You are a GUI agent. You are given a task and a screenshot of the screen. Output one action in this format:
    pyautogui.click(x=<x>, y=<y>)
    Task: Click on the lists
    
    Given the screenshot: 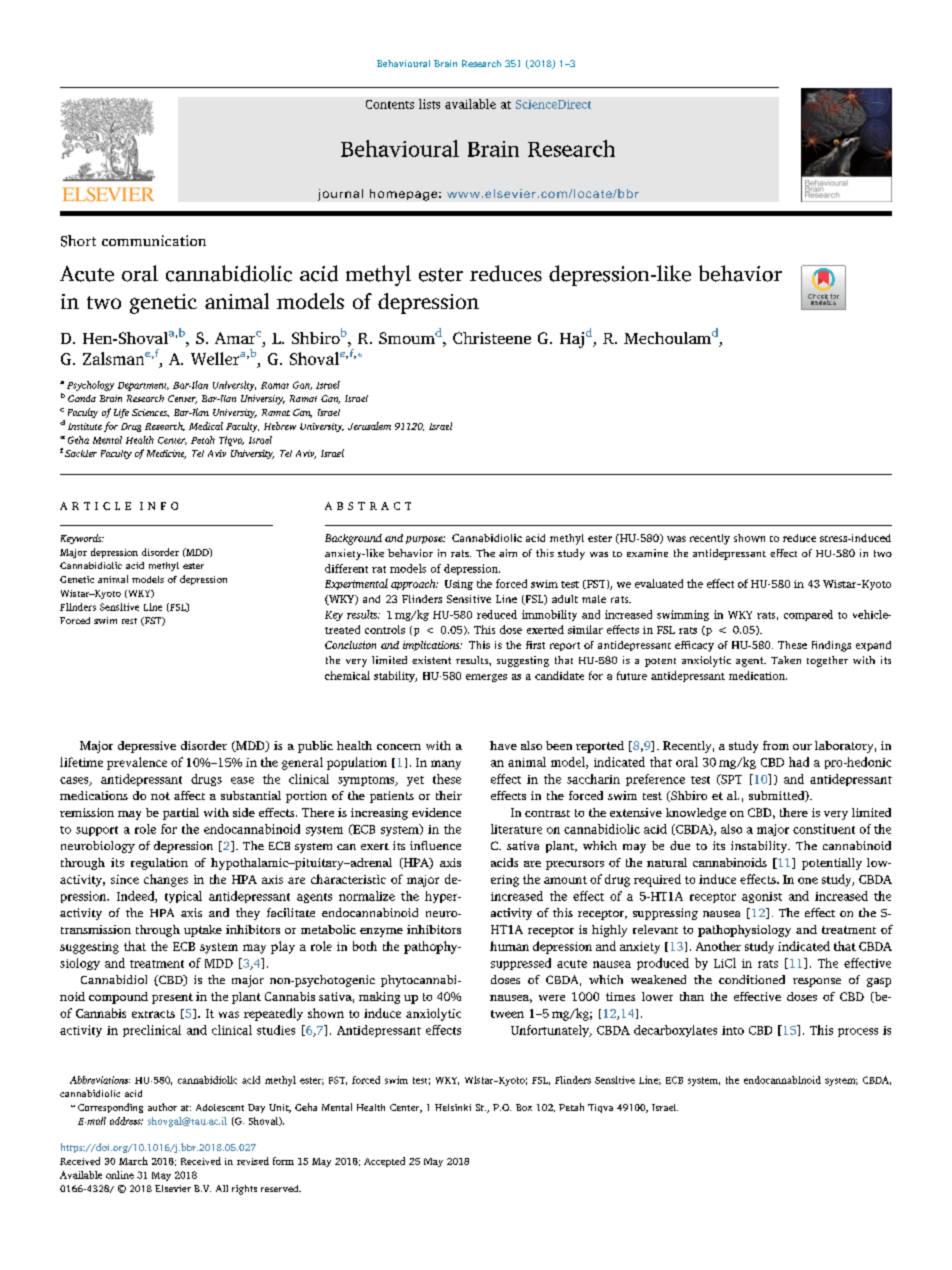 What is the action you would take?
    pyautogui.click(x=429, y=104)
